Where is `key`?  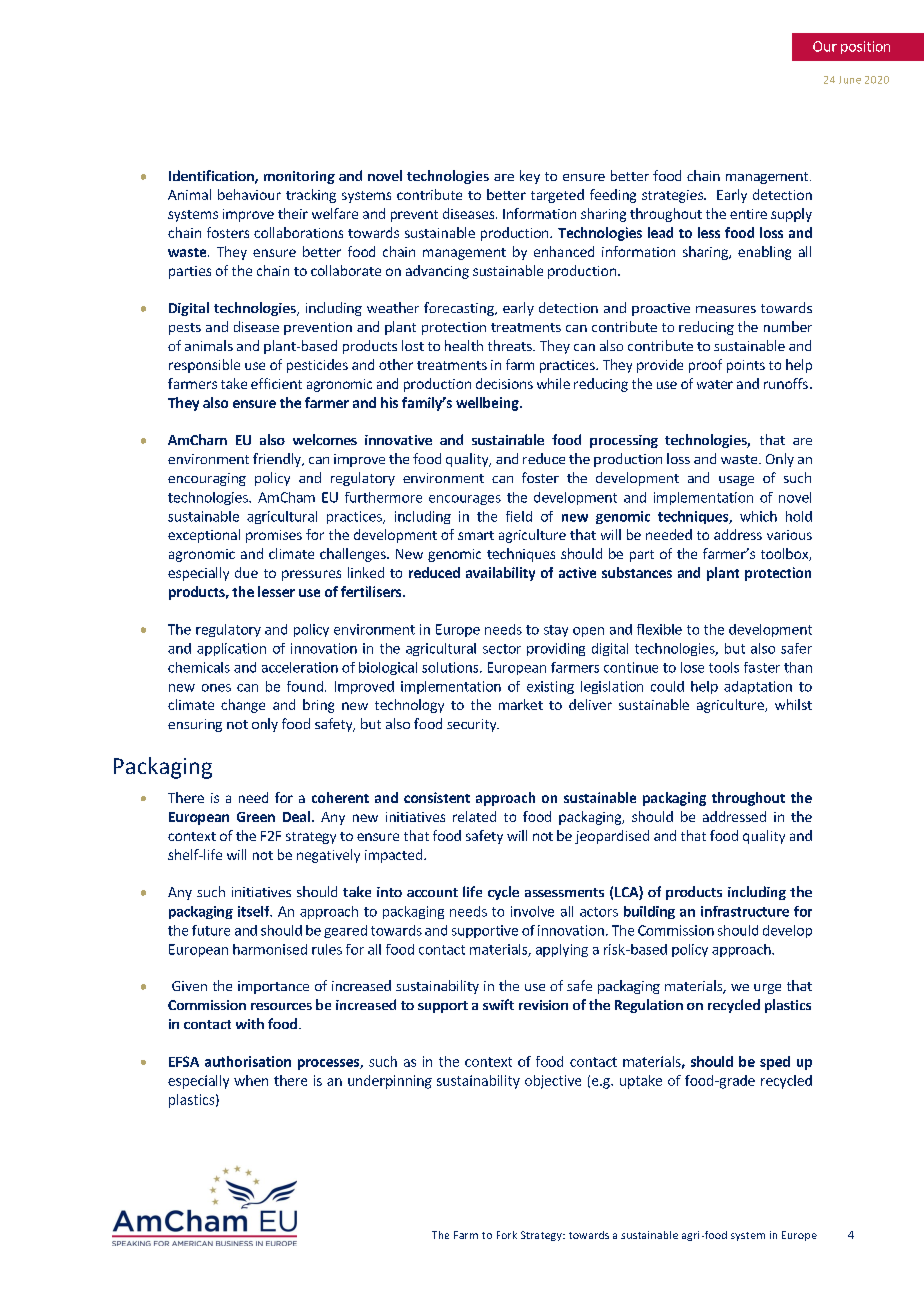
key is located at coordinates (530, 177).
